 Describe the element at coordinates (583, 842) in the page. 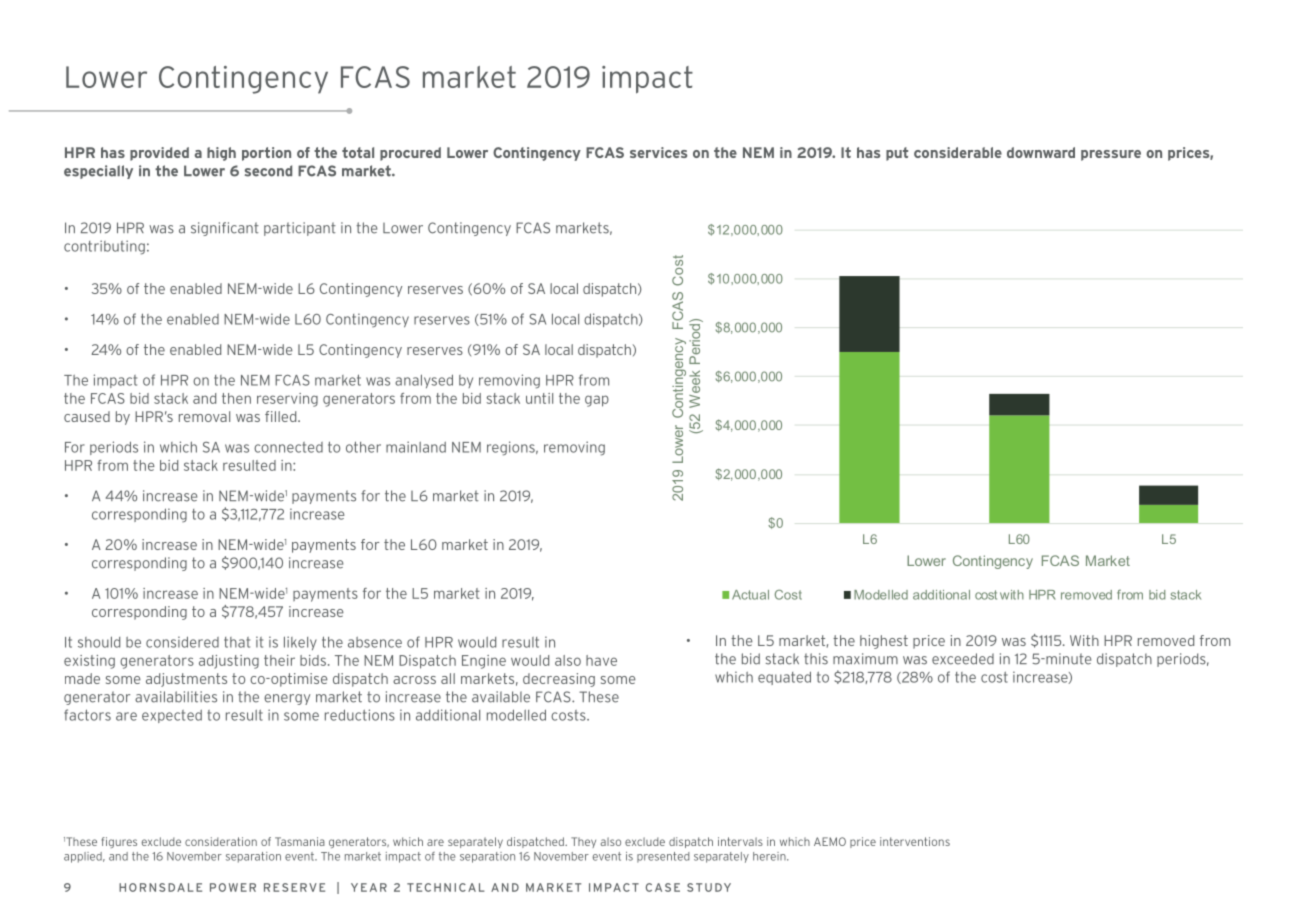

I see `They` at that location.
